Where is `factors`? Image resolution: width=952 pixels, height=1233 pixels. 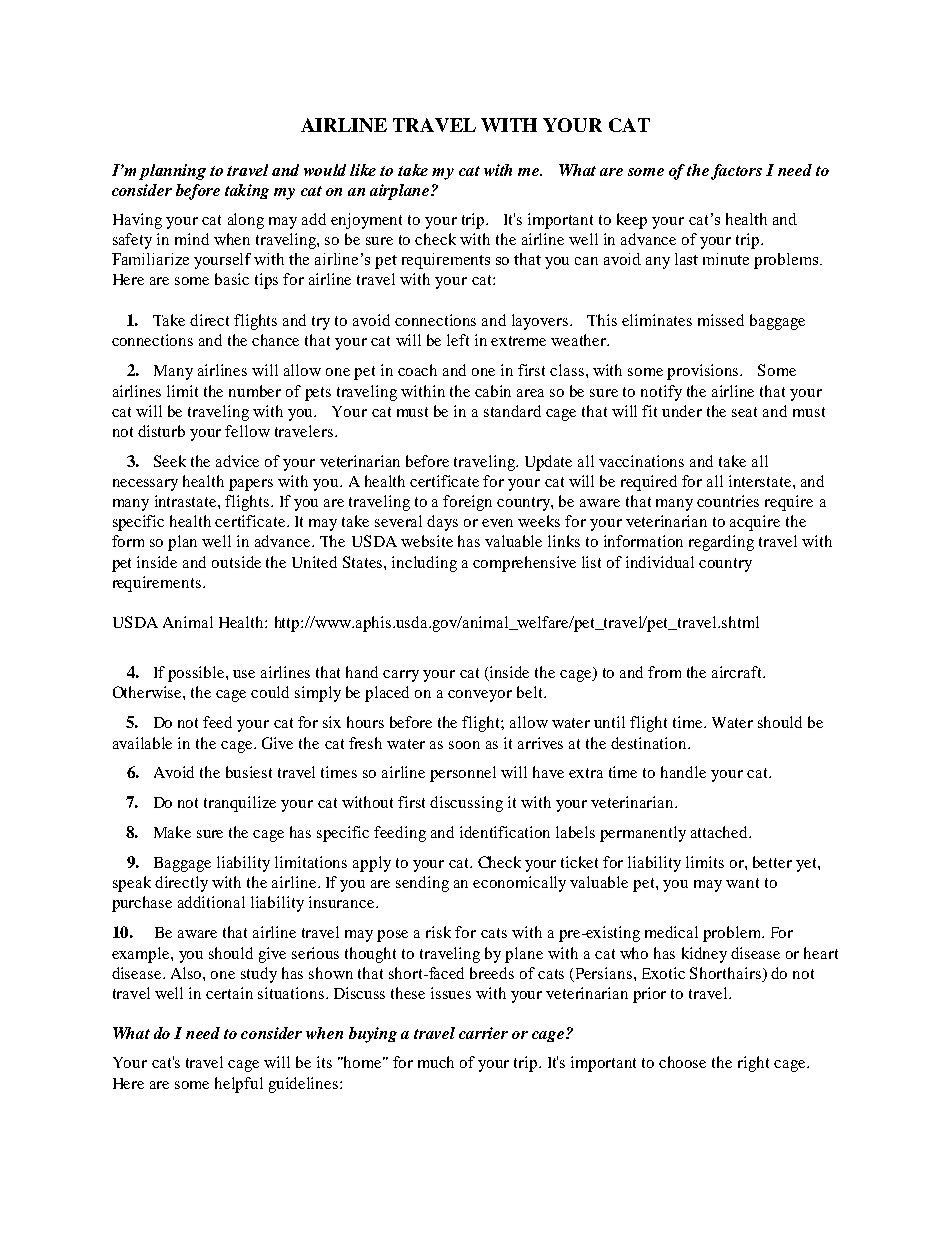
factors is located at coordinates (736, 172).
